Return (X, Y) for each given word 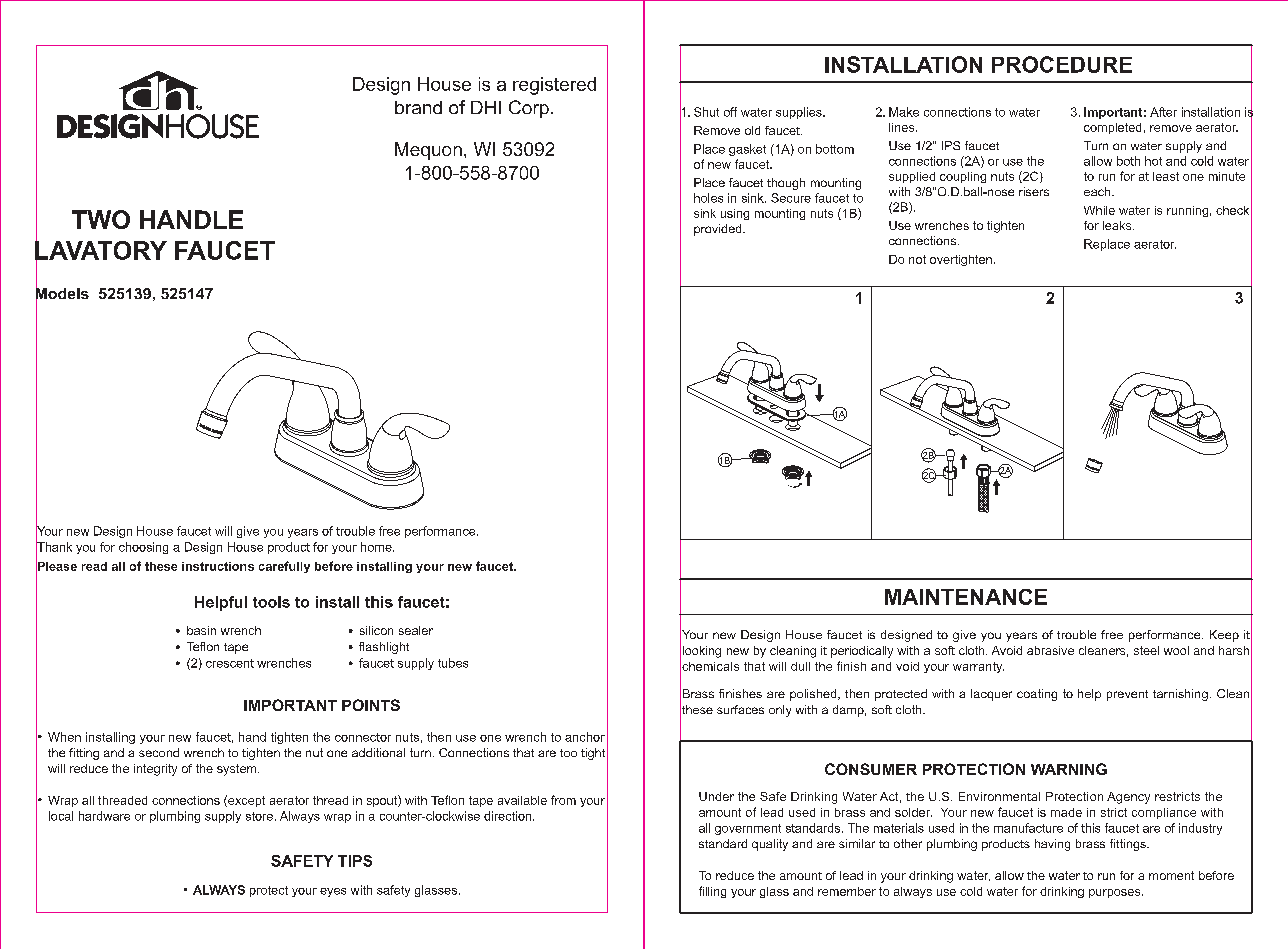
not (917, 259)
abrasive (1050, 650)
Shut (706, 112)
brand (418, 107)
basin (201, 630)
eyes (333, 892)
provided (719, 230)
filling (712, 892)
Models (62, 293)
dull (800, 666)
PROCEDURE (1062, 64)
